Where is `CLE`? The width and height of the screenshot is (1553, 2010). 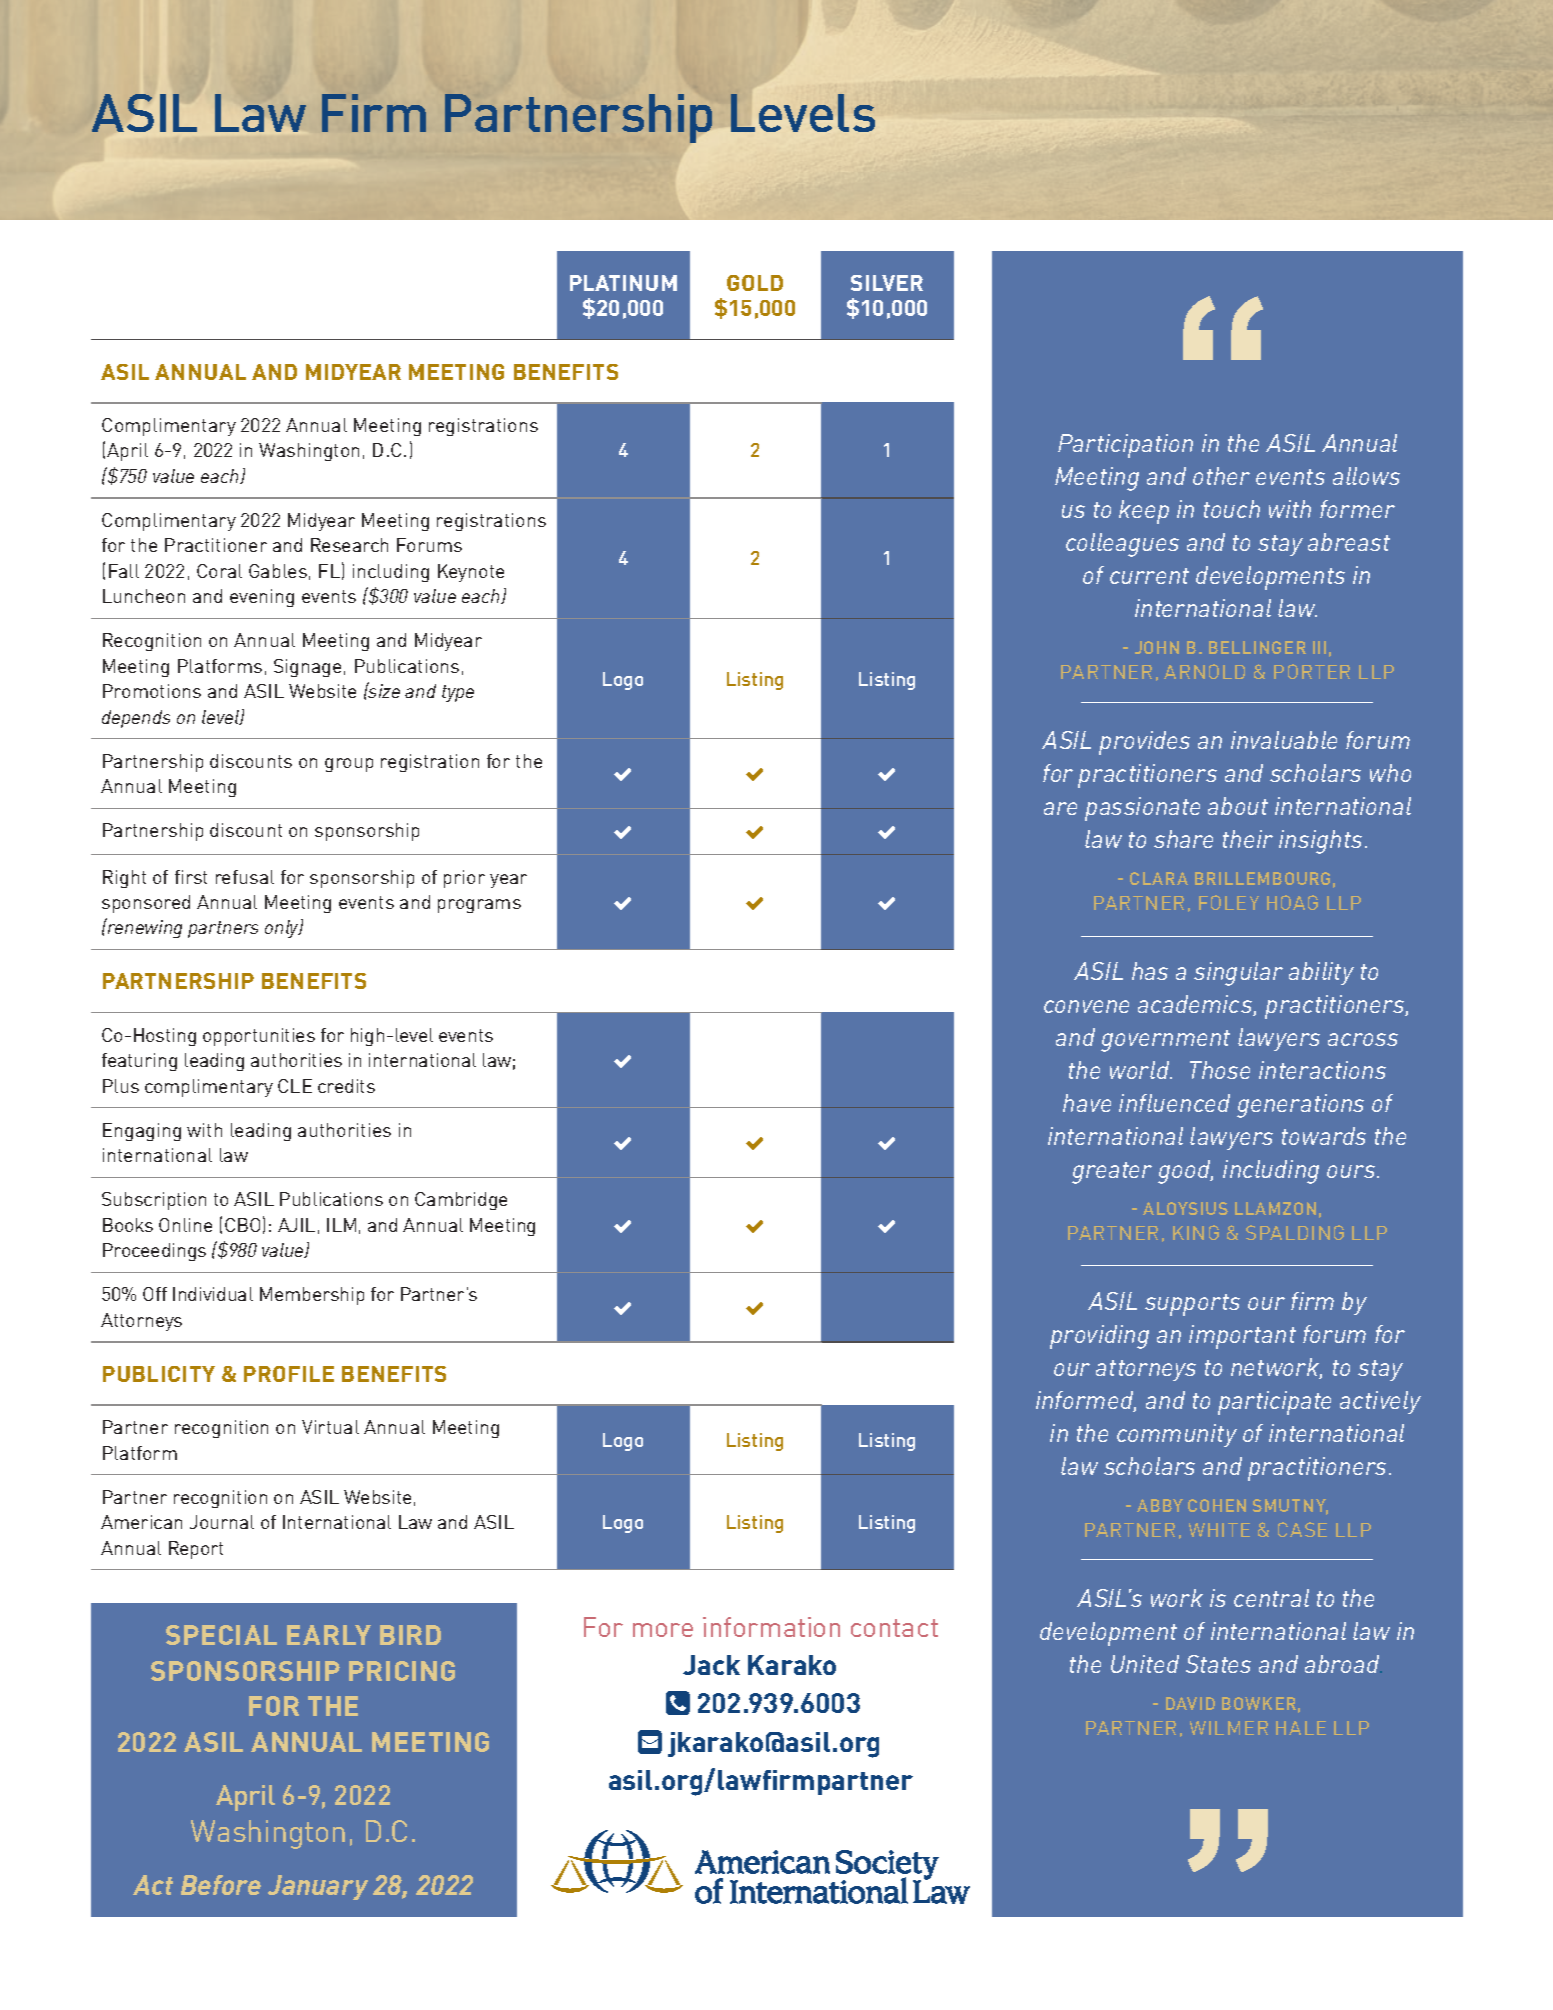 CLE is located at coordinates (295, 1086).
